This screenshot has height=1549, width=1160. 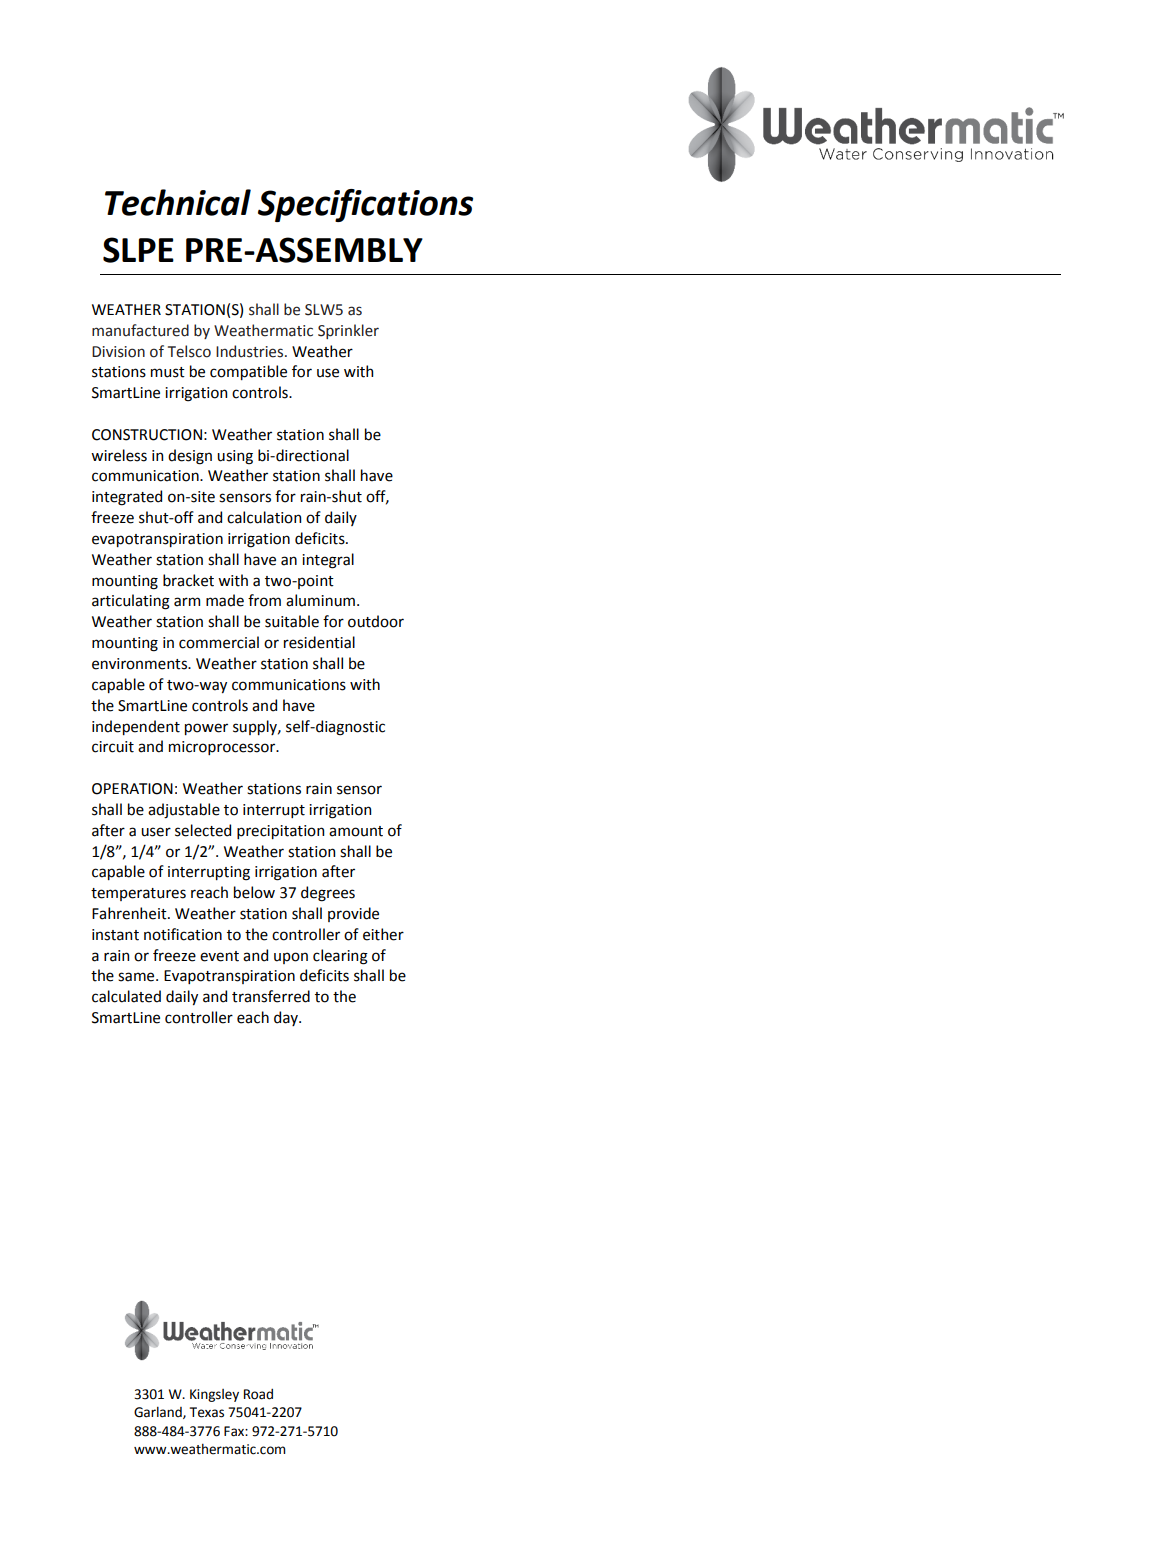 I want to click on articulating, so click(x=131, y=602).
